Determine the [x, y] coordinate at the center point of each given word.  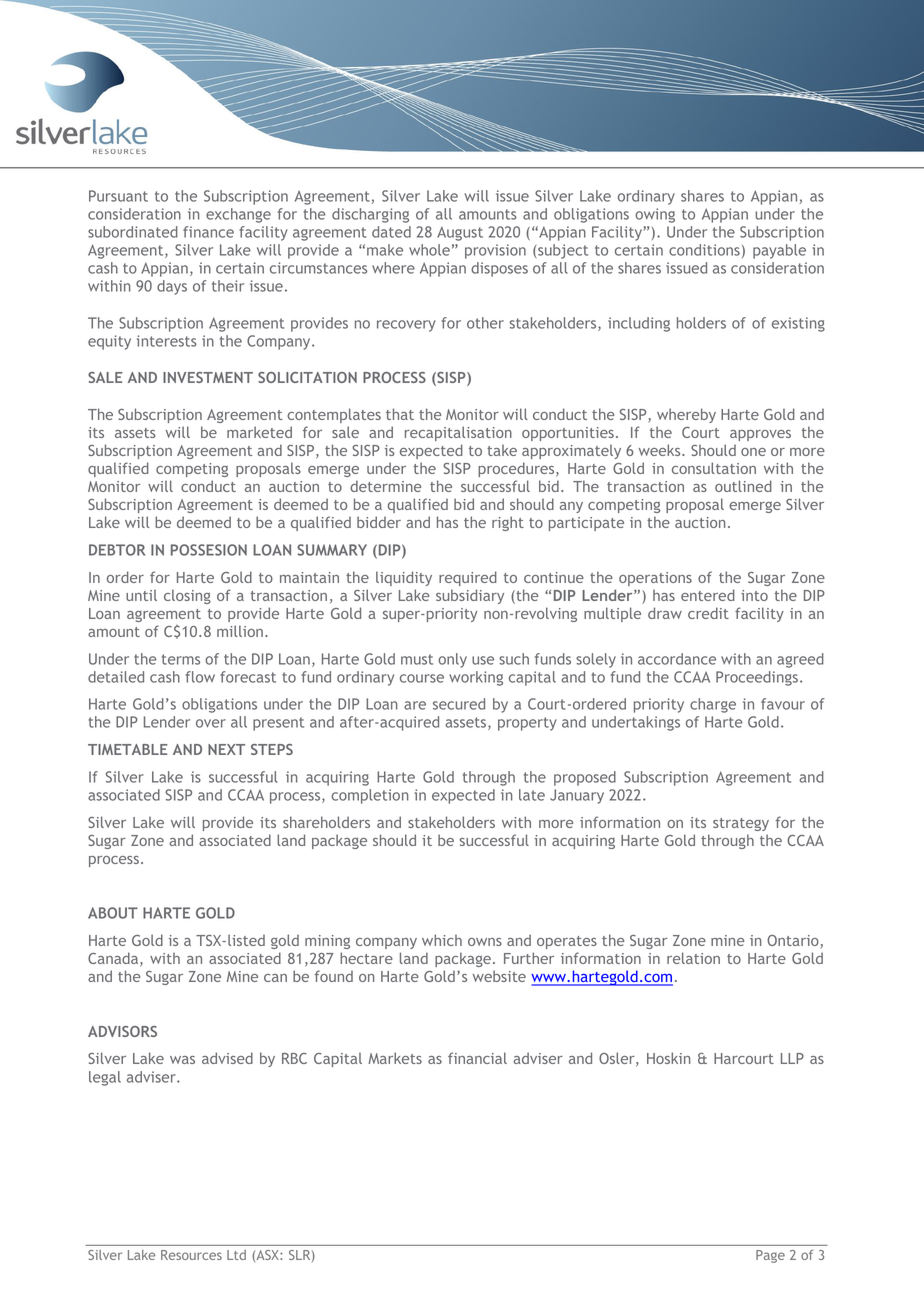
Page [770, 1256]
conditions [704, 250]
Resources [191, 1255]
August [460, 233]
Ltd [236, 1255]
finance [208, 232]
